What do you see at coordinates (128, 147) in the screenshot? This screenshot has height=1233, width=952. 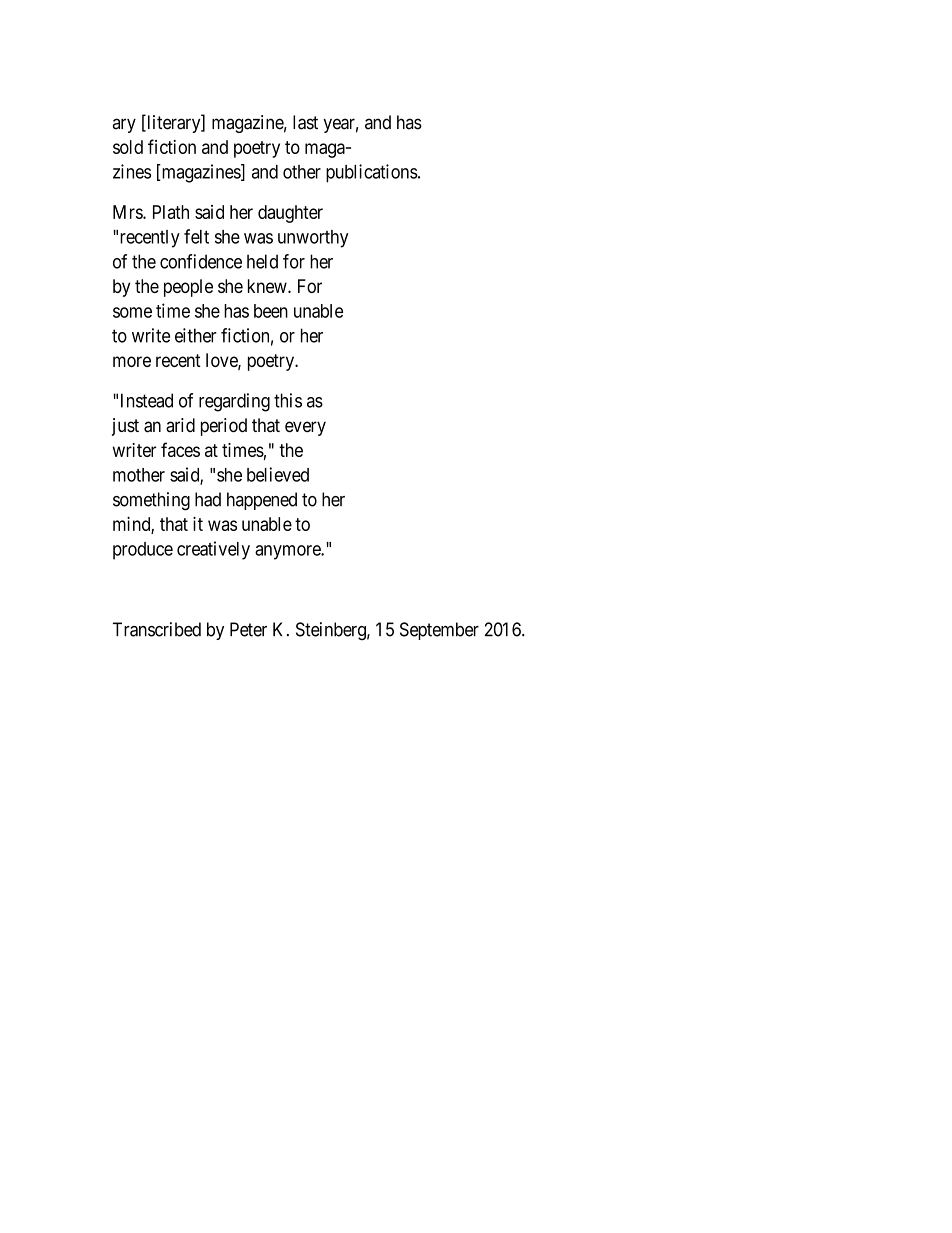 I see `sold` at bounding box center [128, 147].
